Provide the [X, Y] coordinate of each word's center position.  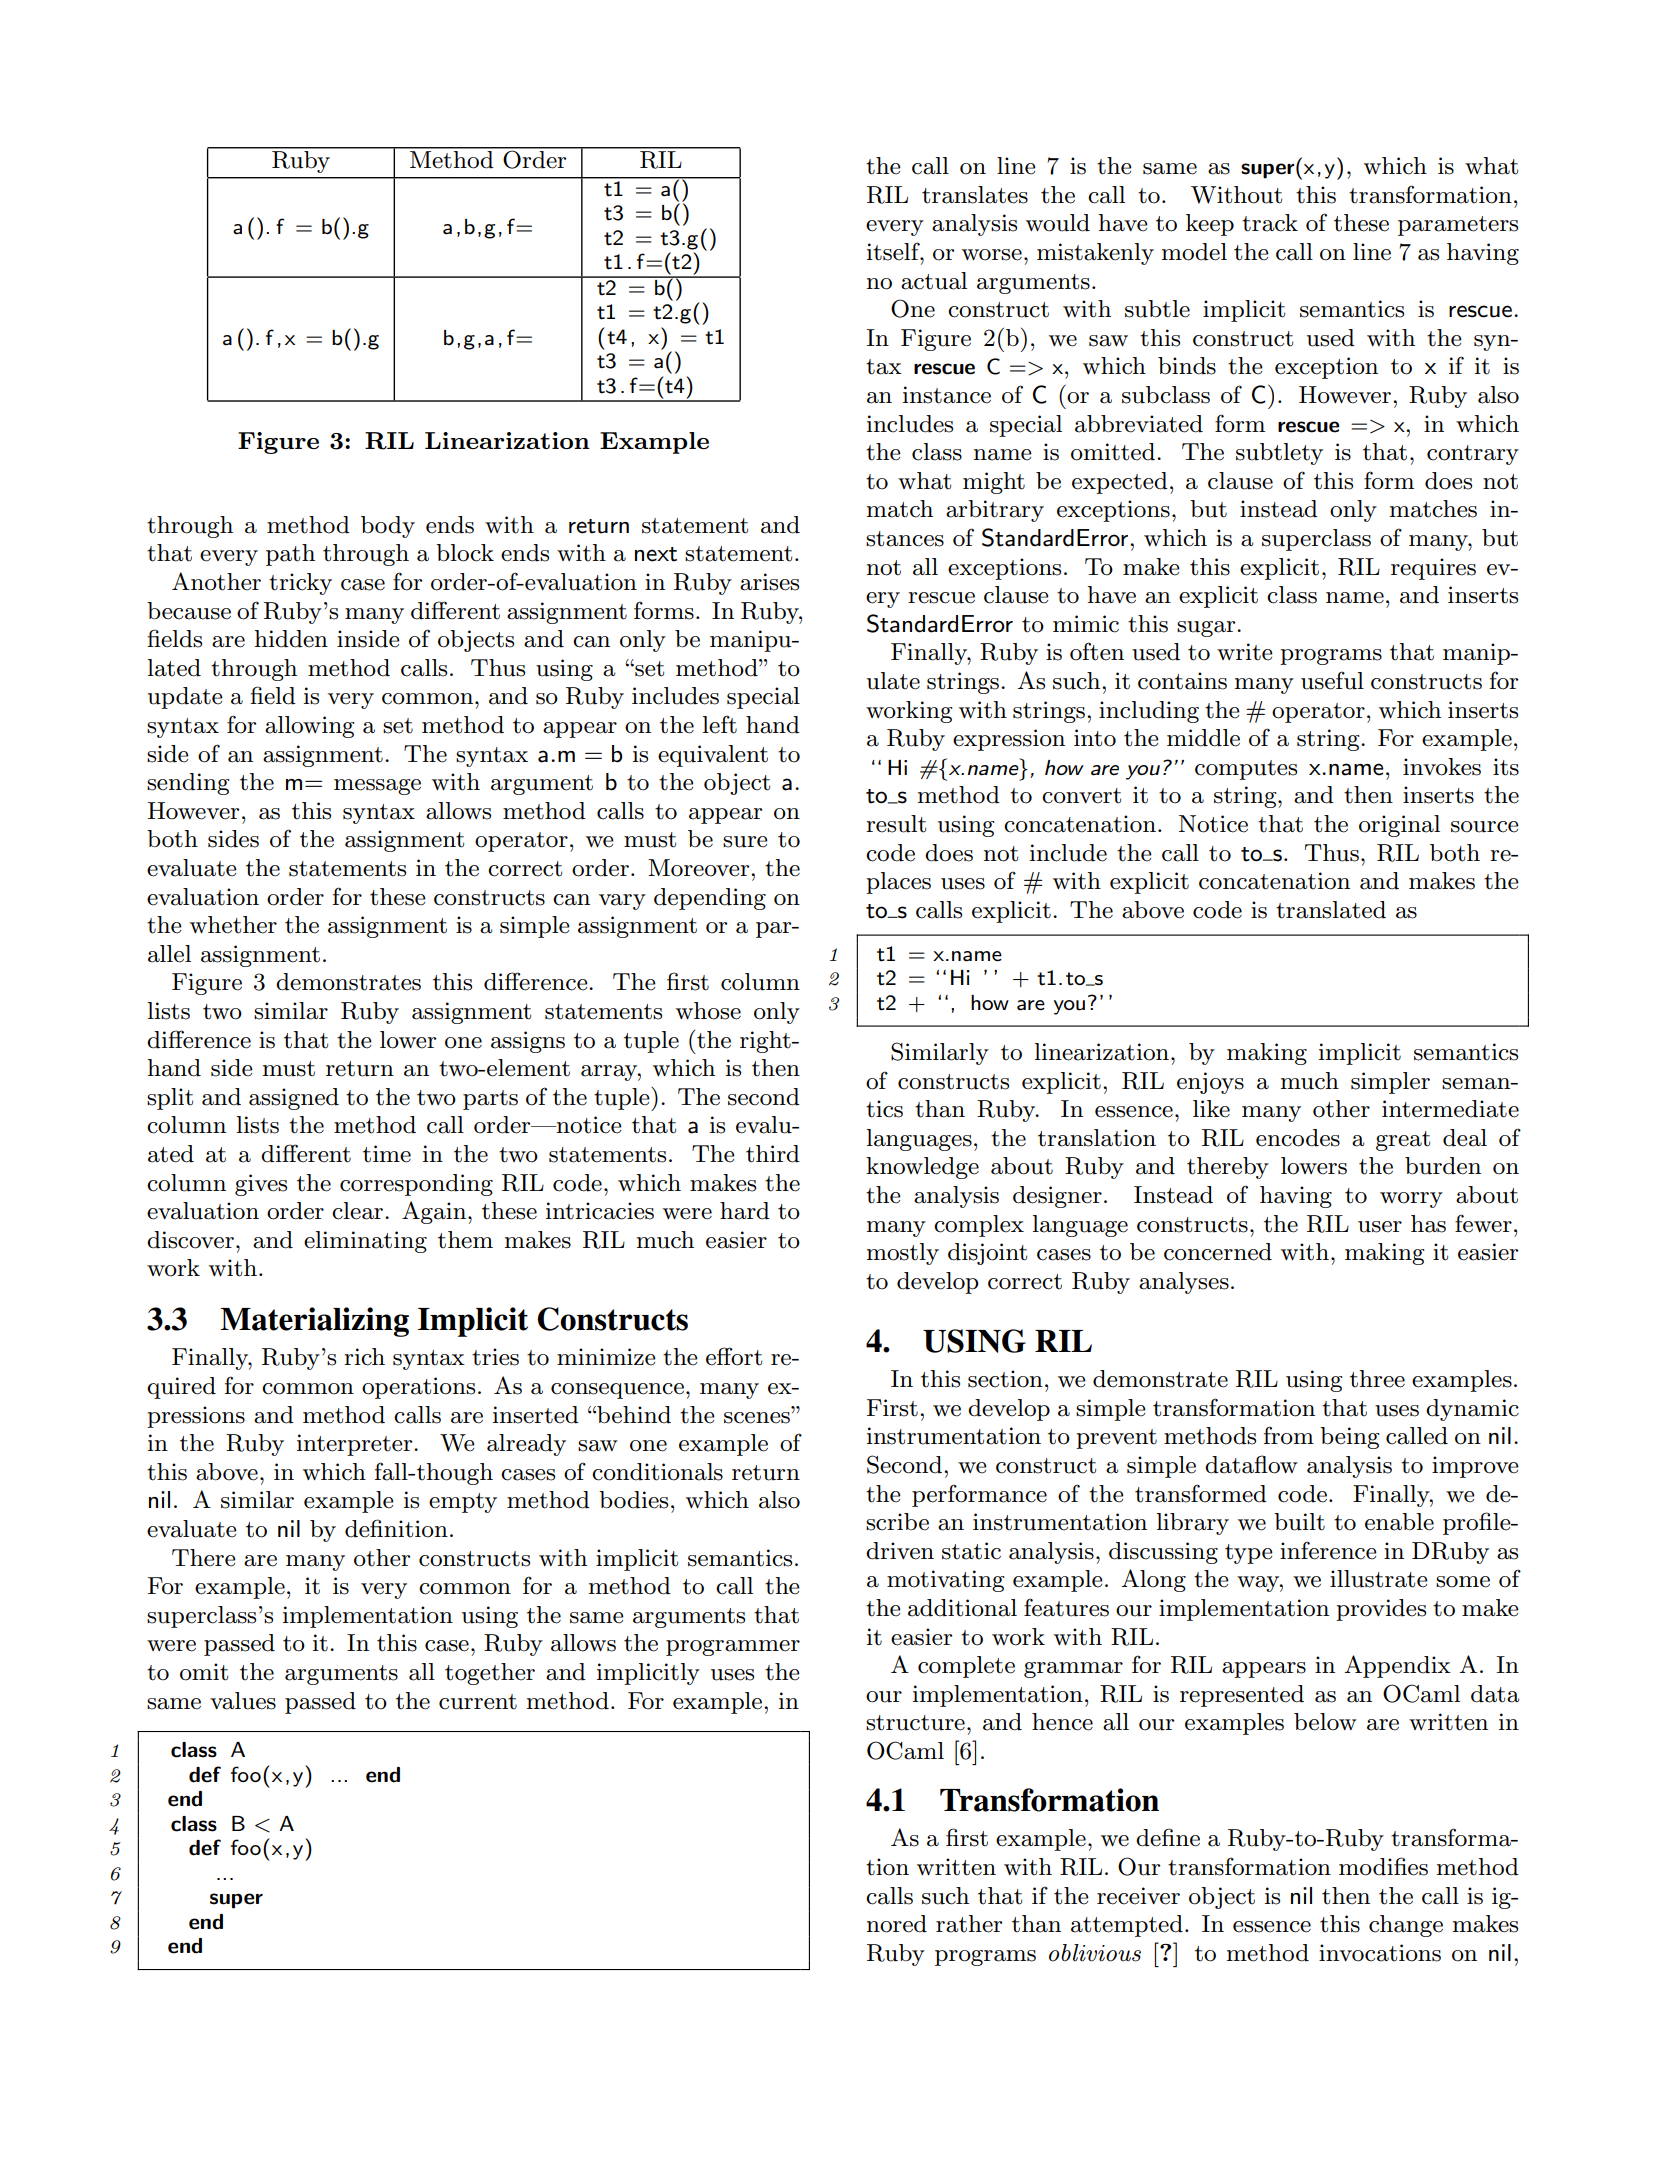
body [388, 527]
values [243, 1701]
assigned [294, 1099]
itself [894, 251]
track [1270, 223]
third [773, 1154]
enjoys [1210, 1083]
